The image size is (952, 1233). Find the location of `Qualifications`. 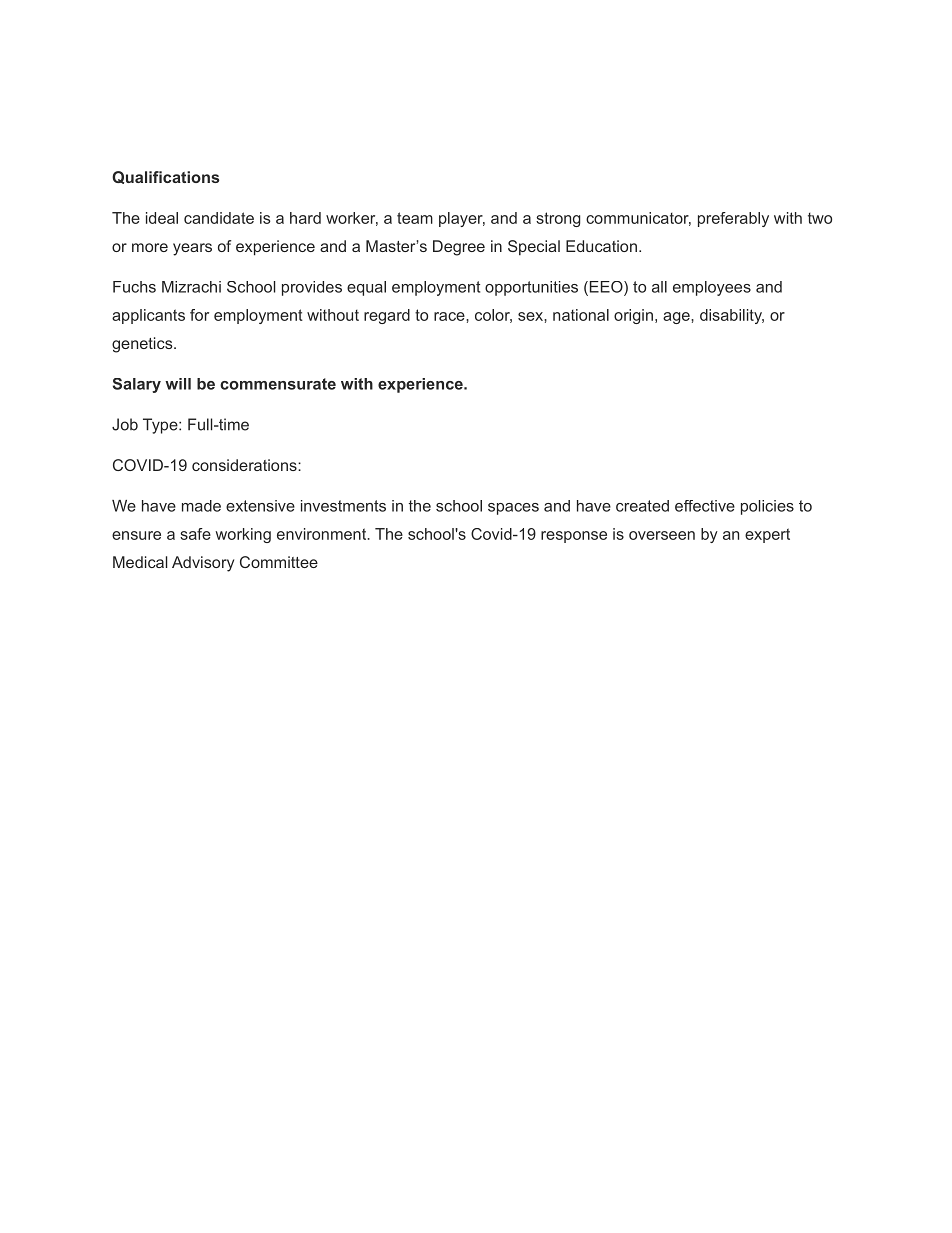

Qualifications is located at coordinates (166, 177).
